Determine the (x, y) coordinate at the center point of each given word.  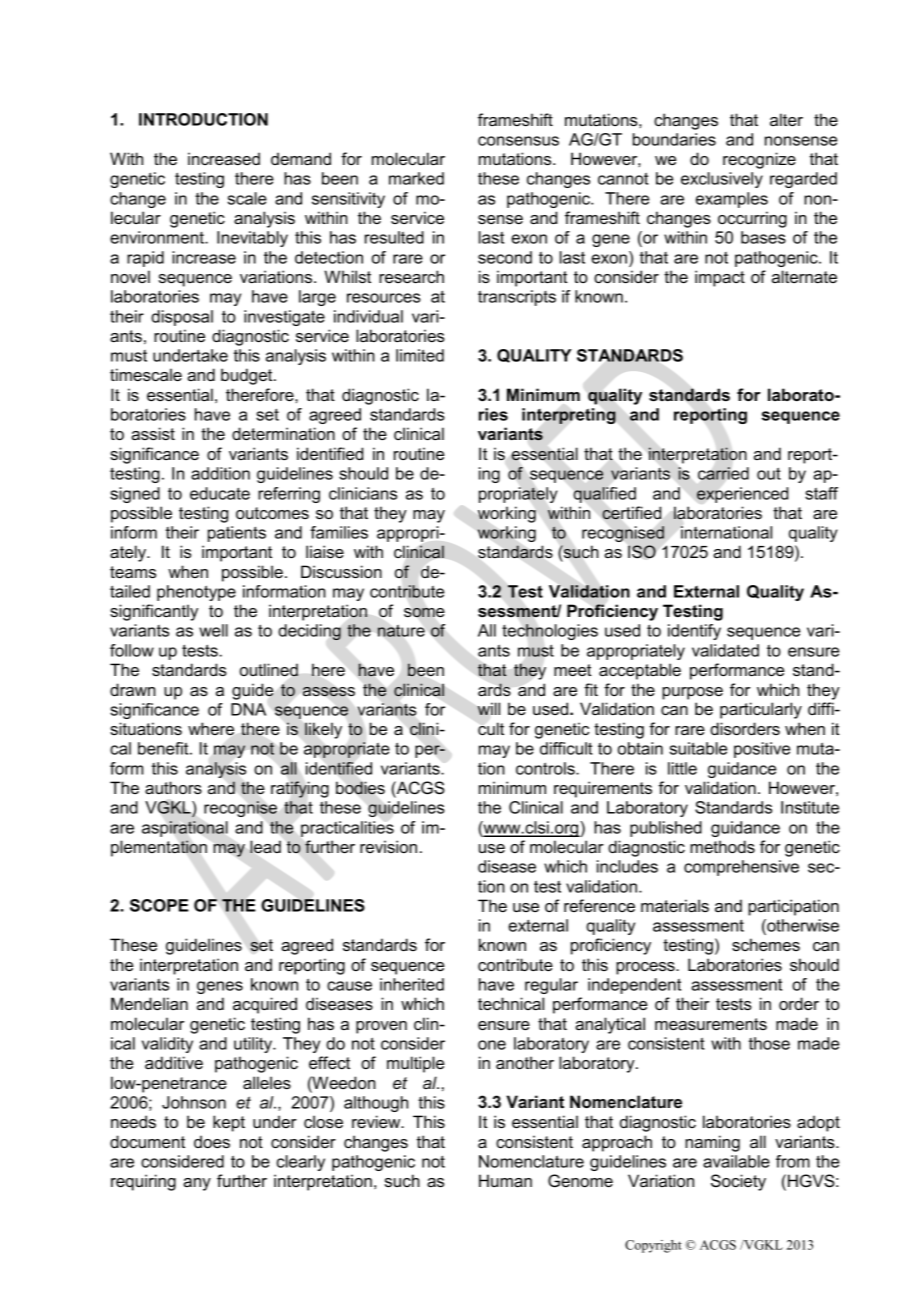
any (197, 1184)
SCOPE (159, 905)
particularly (761, 710)
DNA (248, 709)
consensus (518, 141)
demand (301, 158)
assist (153, 433)
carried (723, 473)
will (488, 708)
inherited (412, 984)
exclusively (722, 180)
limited (420, 355)
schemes (766, 944)
